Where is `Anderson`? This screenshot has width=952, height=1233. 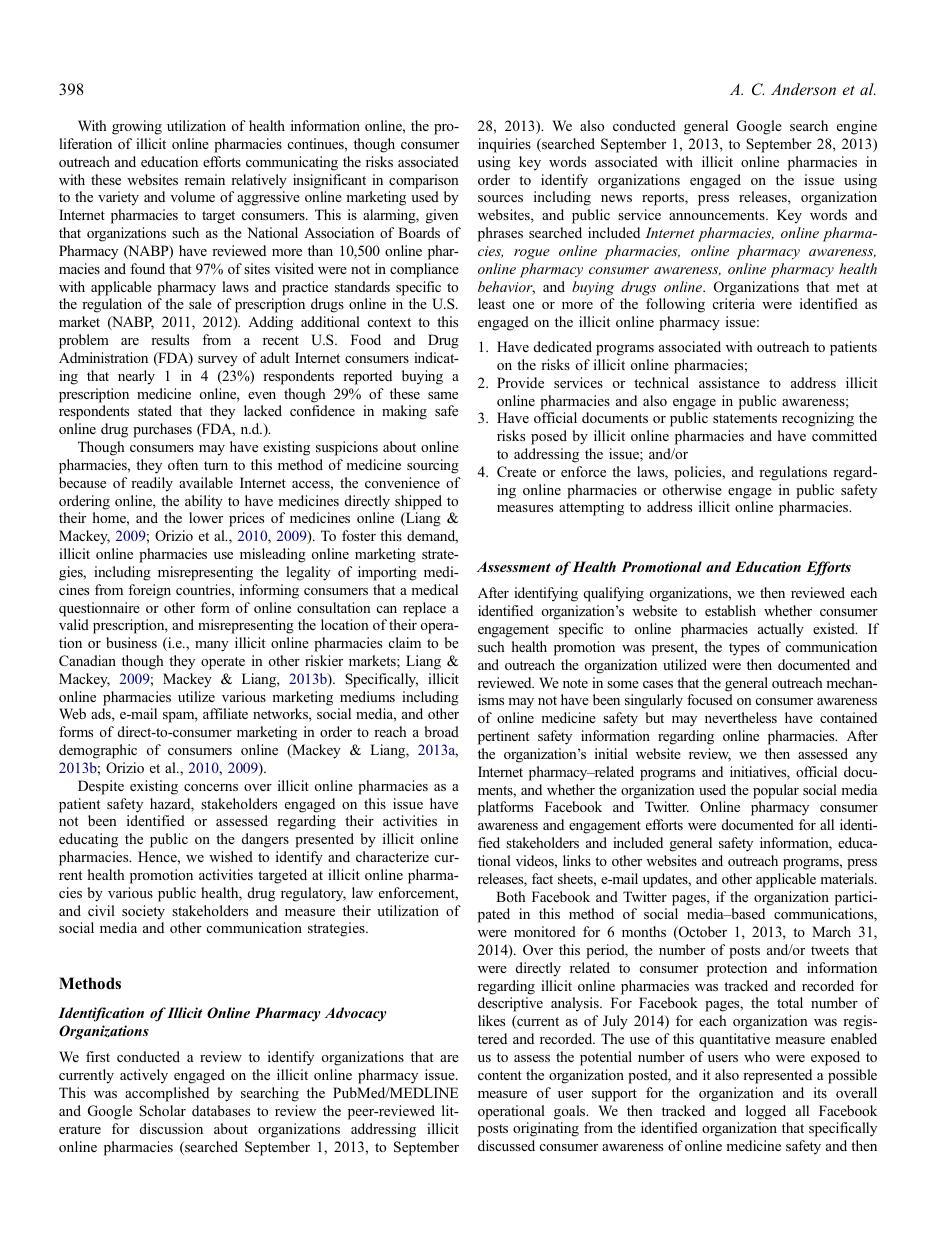 Anderson is located at coordinates (803, 89).
